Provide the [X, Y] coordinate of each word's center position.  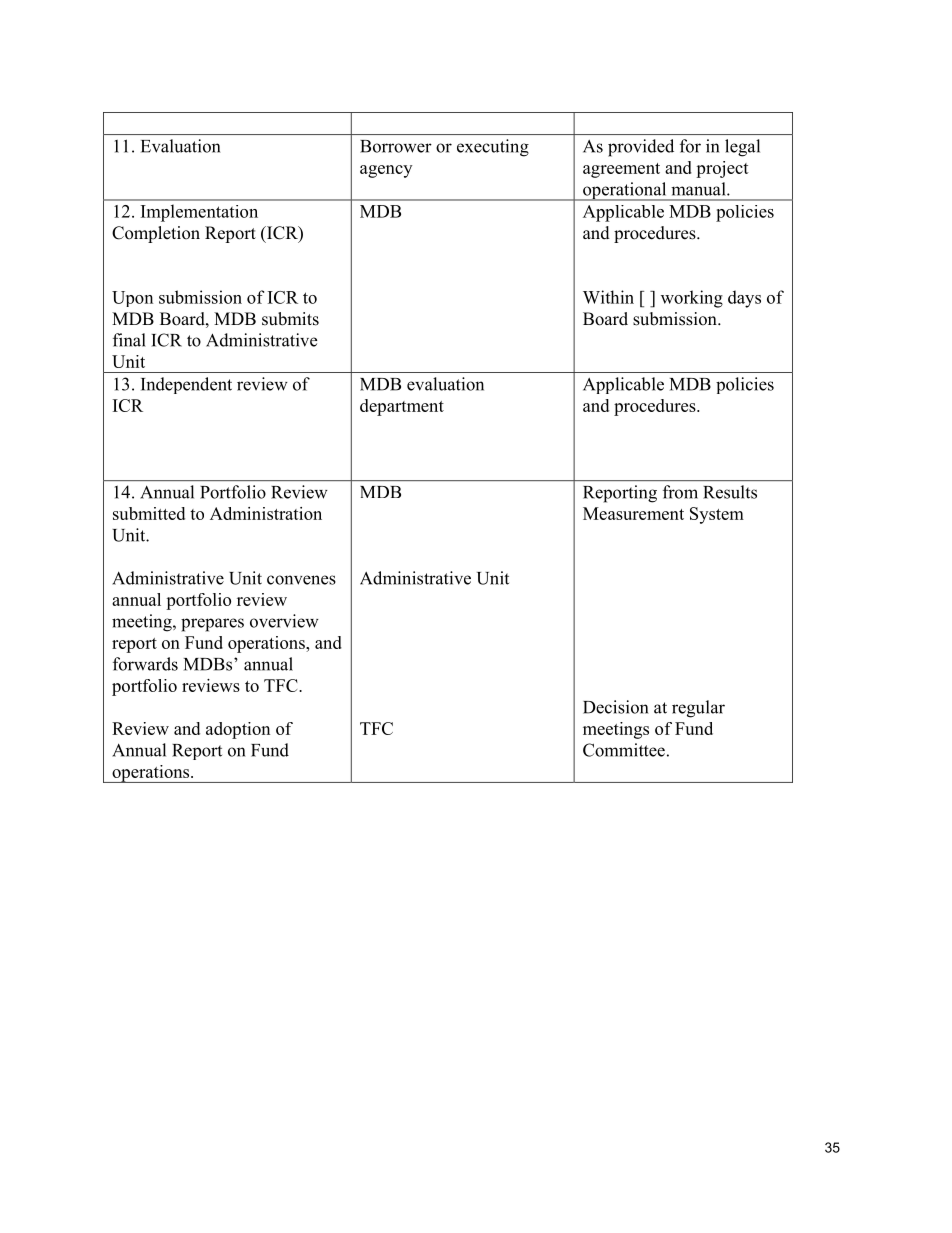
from [680, 492]
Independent [186, 385]
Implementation [199, 213]
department [402, 407]
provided [641, 148]
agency [386, 171]
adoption [238, 730]
